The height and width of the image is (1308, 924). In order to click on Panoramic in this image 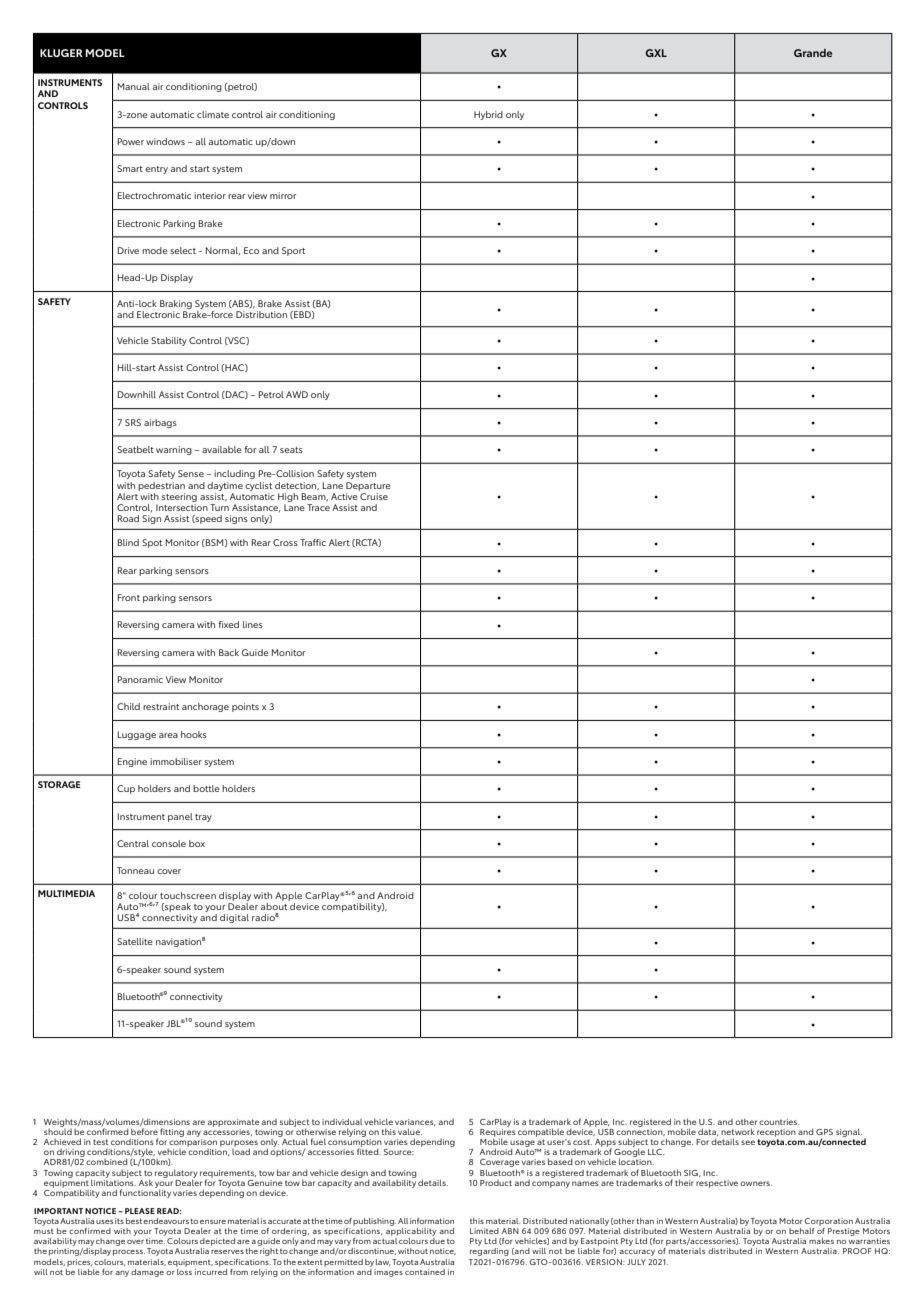, I will do `click(140, 679)`.
